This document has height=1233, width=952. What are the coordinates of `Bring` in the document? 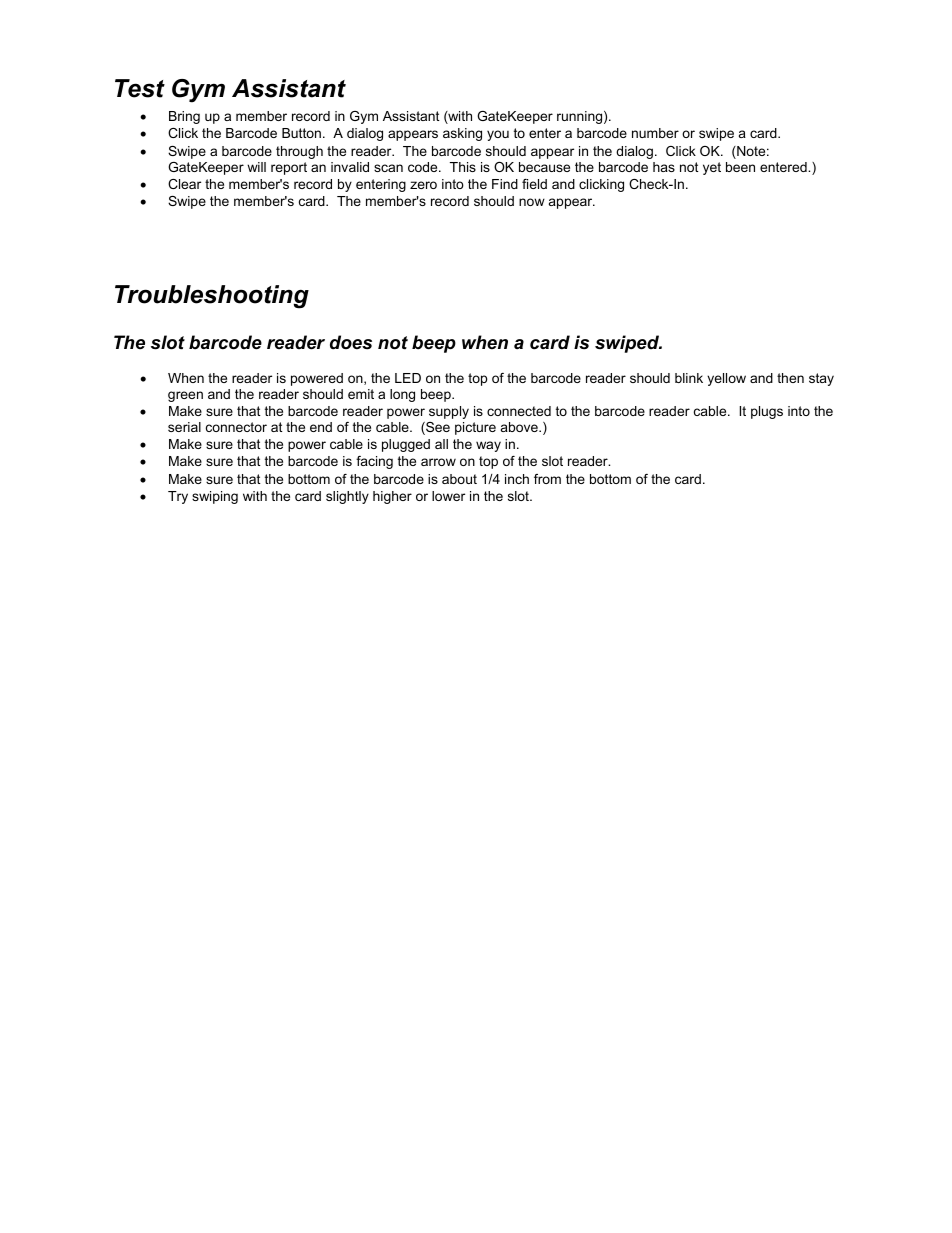 It's located at (184, 117).
